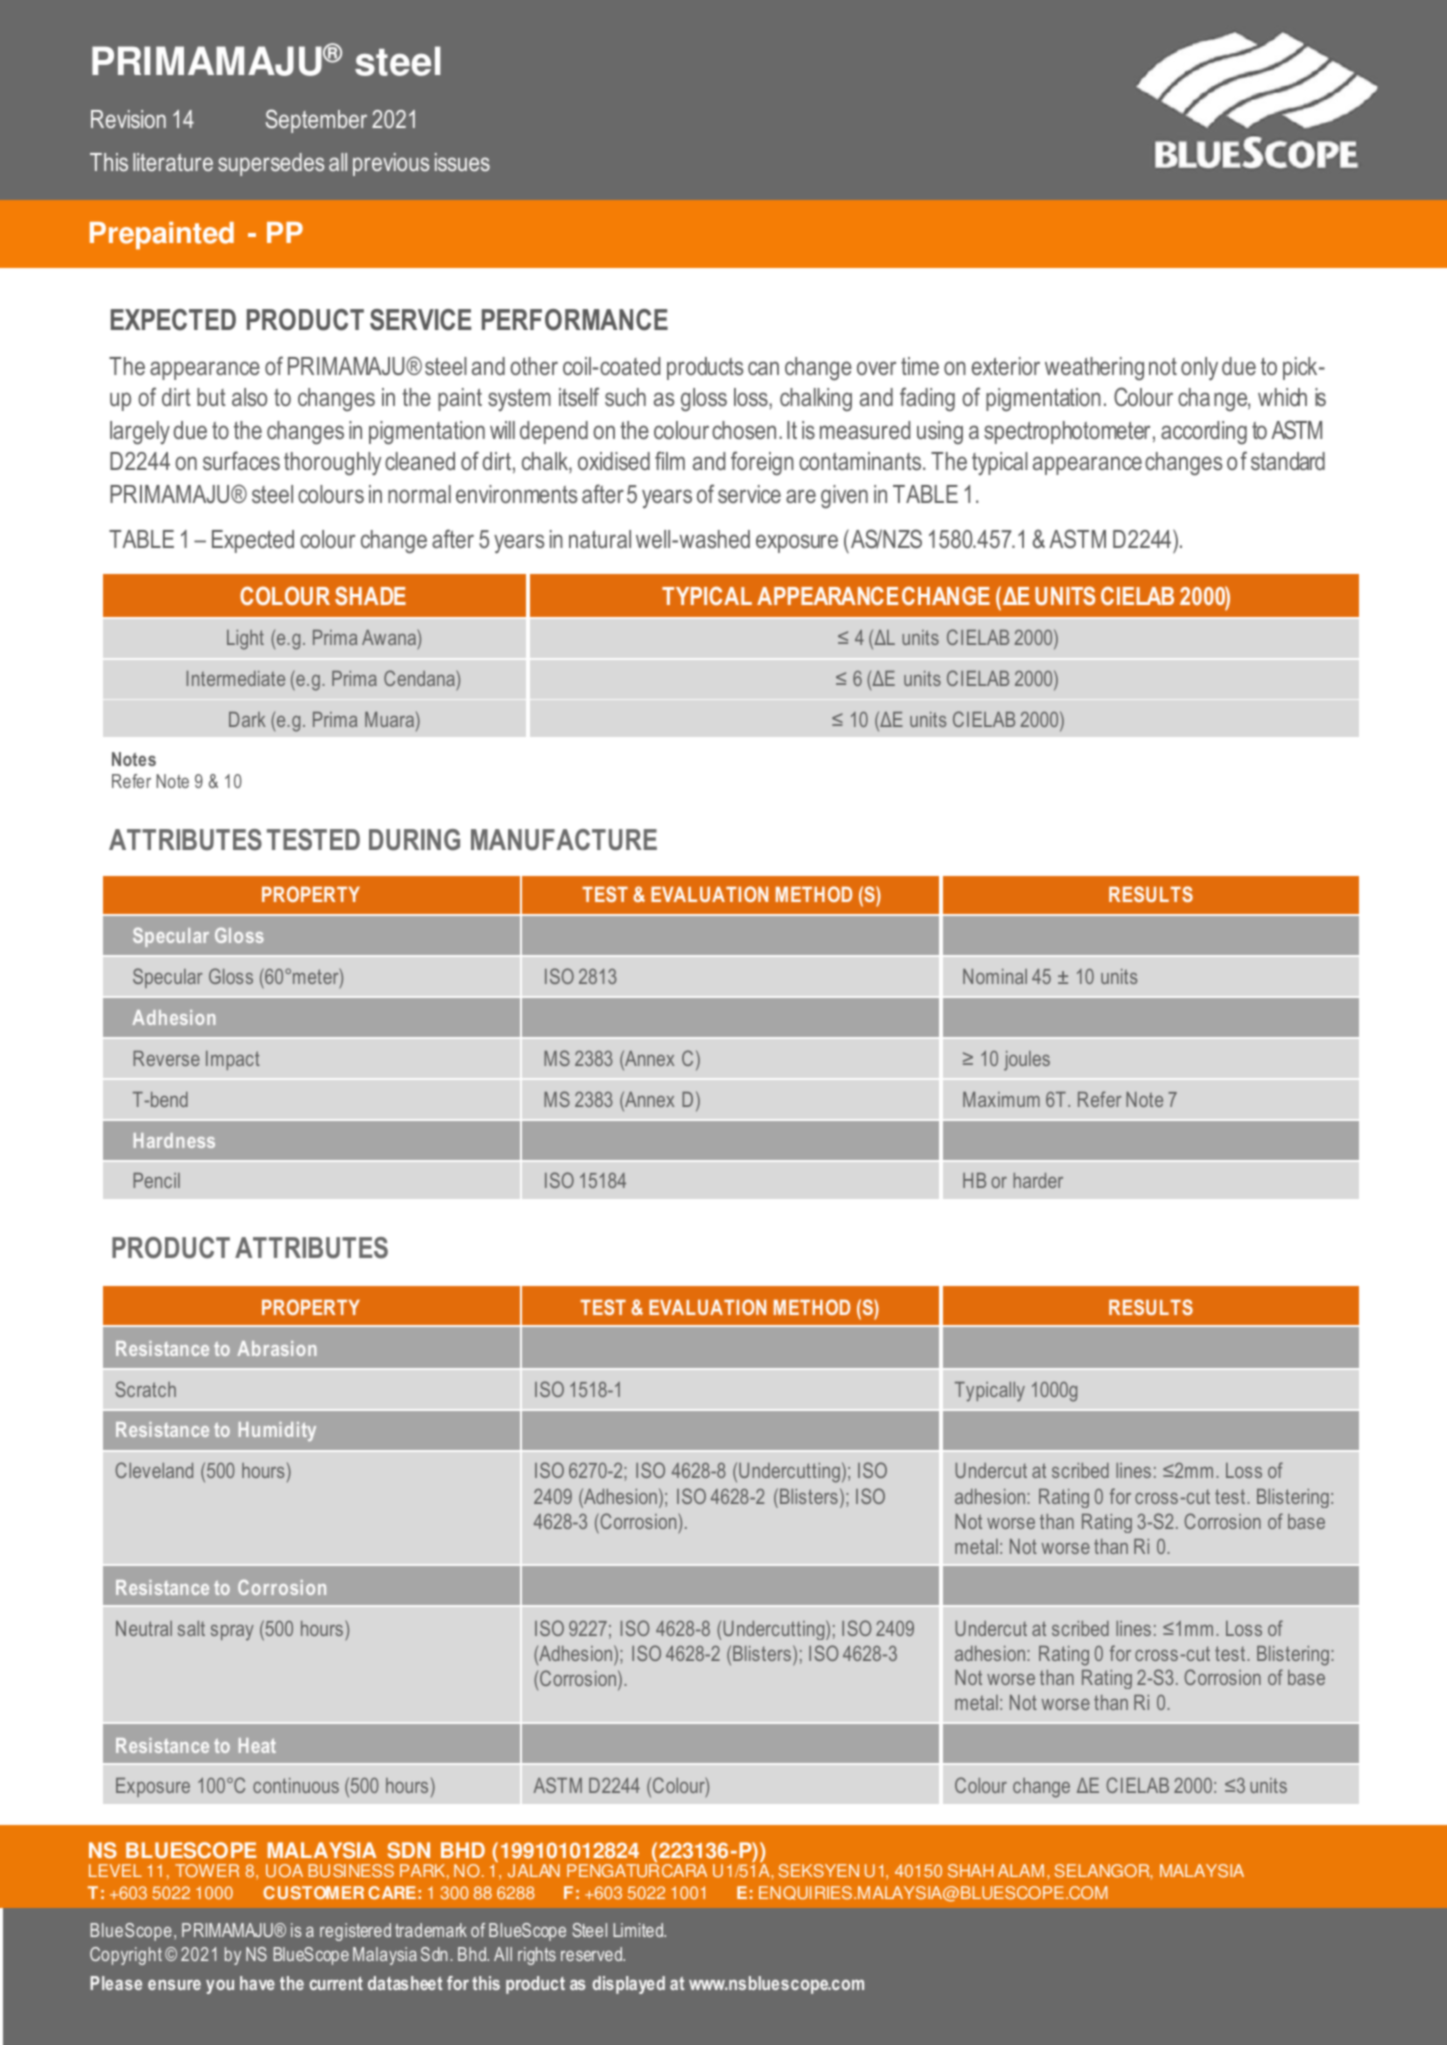 Image resolution: width=1447 pixels, height=2045 pixels. Describe the element at coordinates (233, 1060) in the screenshot. I see `Impact` at that location.
